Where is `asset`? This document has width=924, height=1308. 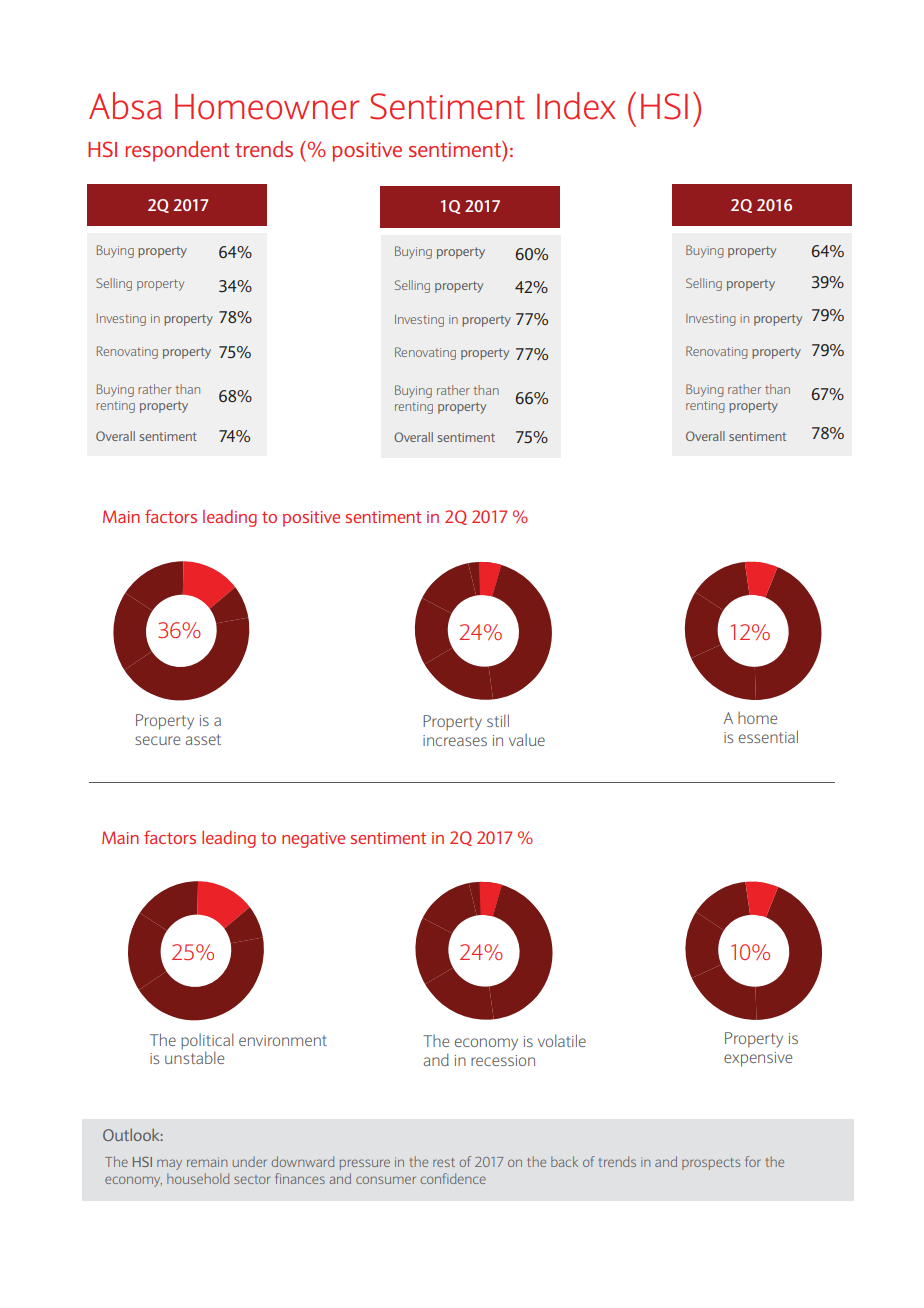
asset is located at coordinates (203, 739).
